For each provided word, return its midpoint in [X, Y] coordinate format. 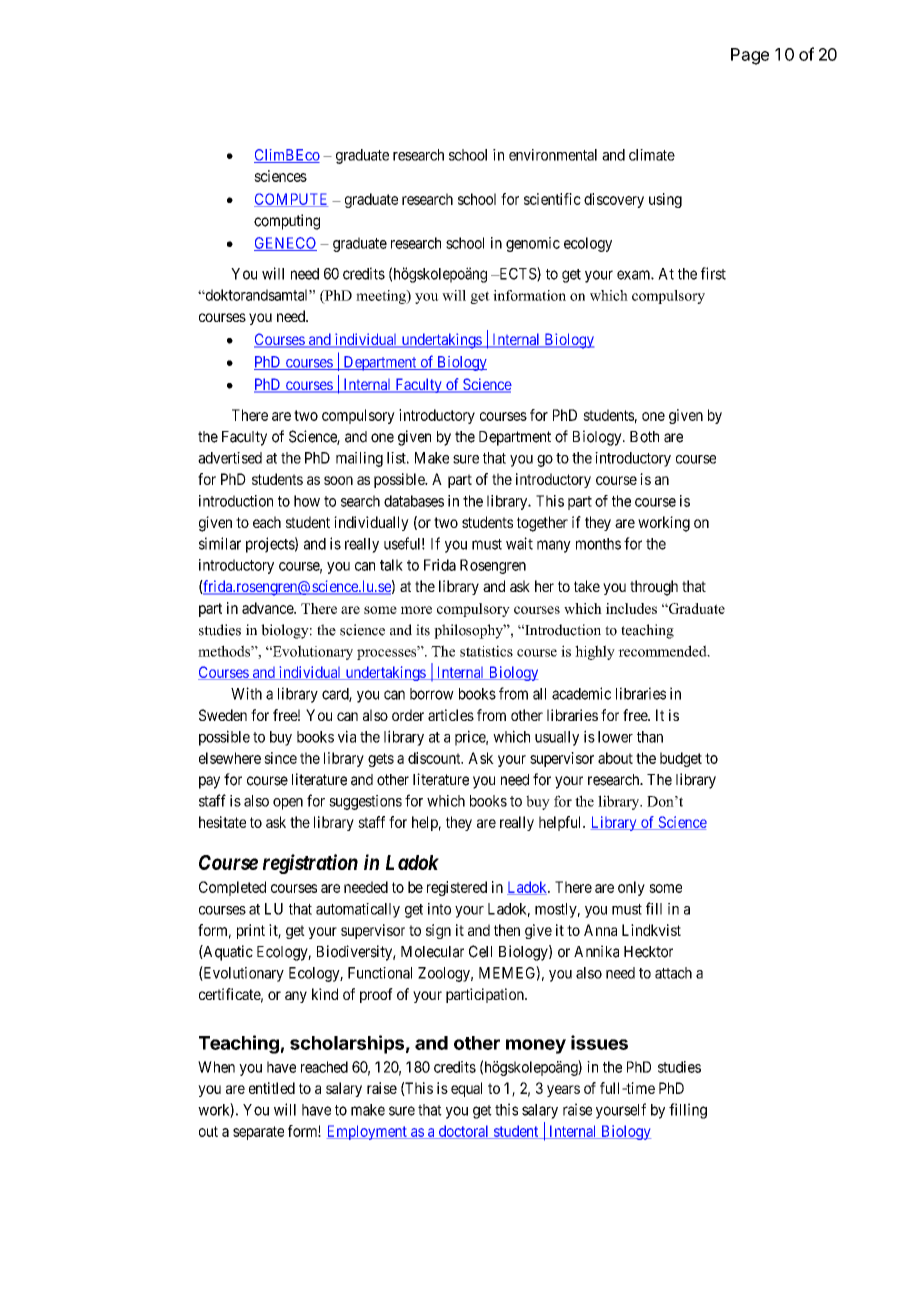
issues [599, 1042]
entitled [272, 1088]
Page [750, 56]
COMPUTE [291, 200]
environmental [553, 155]
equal [466, 1089]
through [654, 588]
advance [268, 608]
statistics [486, 651]
